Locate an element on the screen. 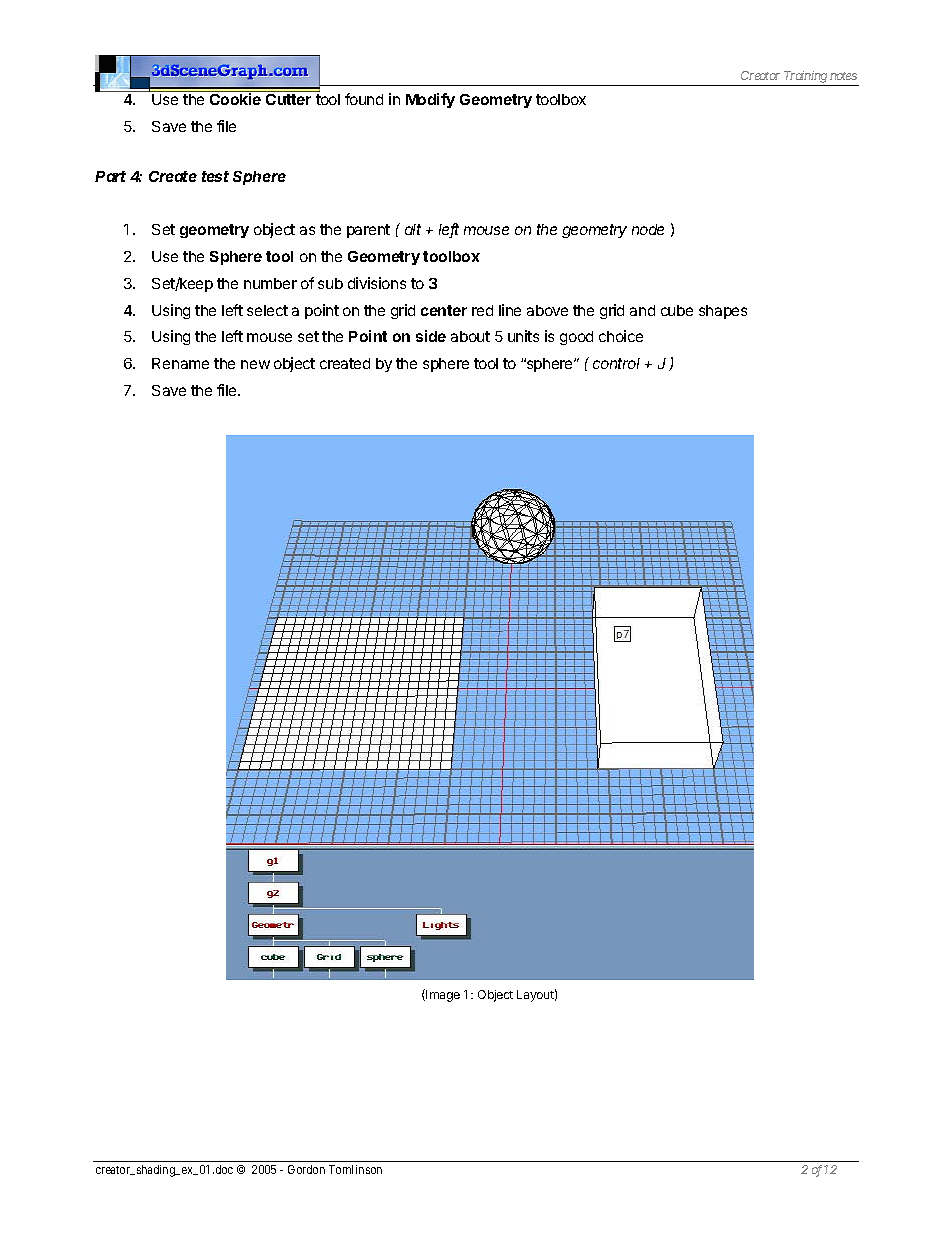  about is located at coordinates (470, 336).
